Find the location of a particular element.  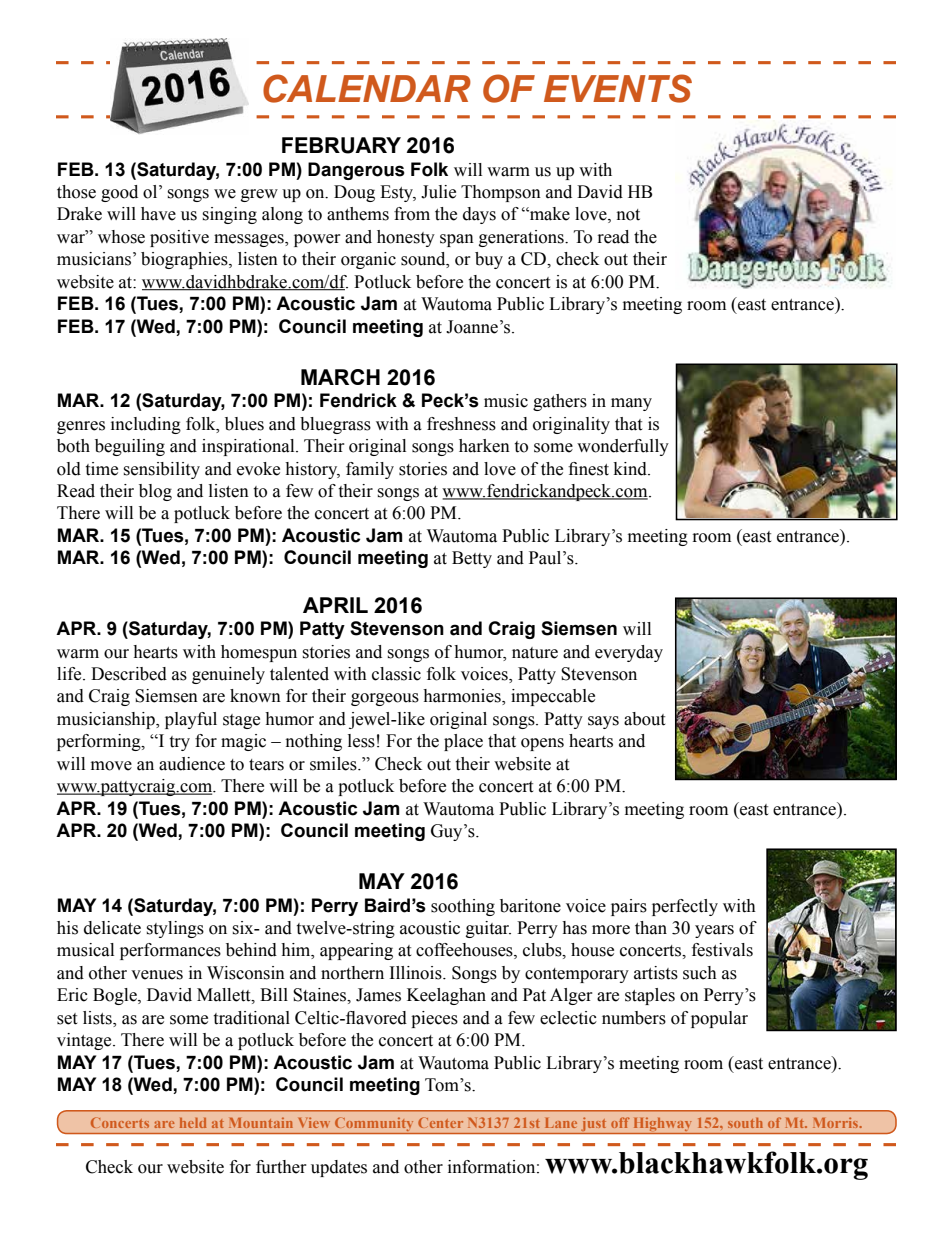

Center is located at coordinates (440, 1122).
